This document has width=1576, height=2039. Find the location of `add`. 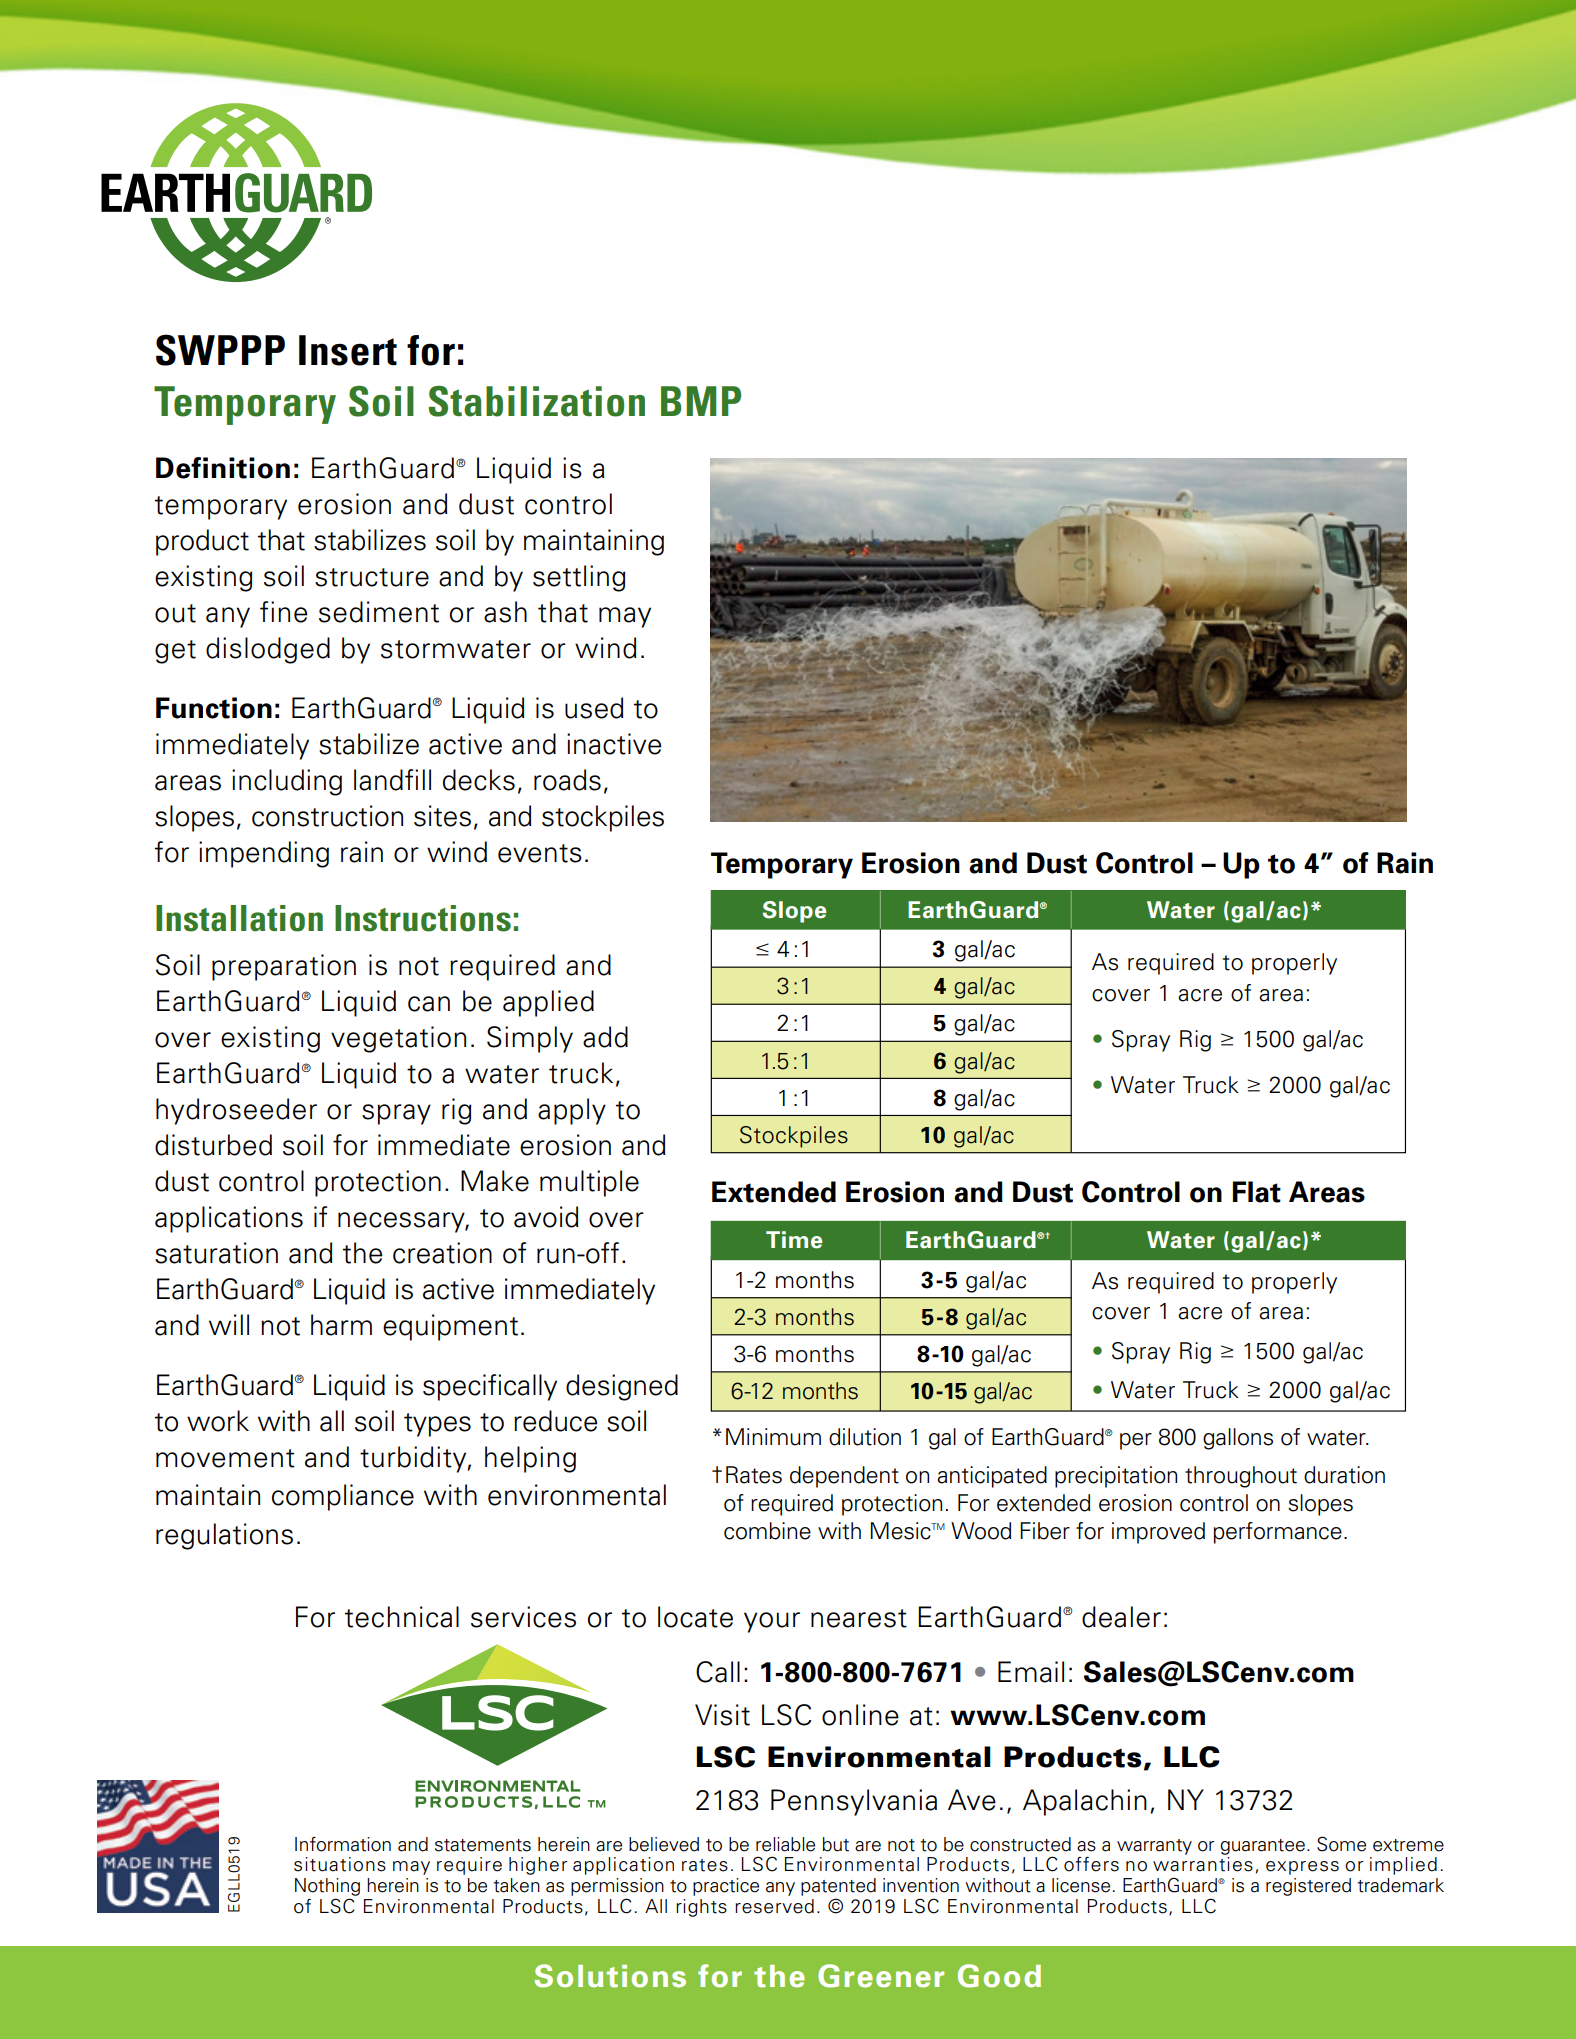

add is located at coordinates (605, 1037).
